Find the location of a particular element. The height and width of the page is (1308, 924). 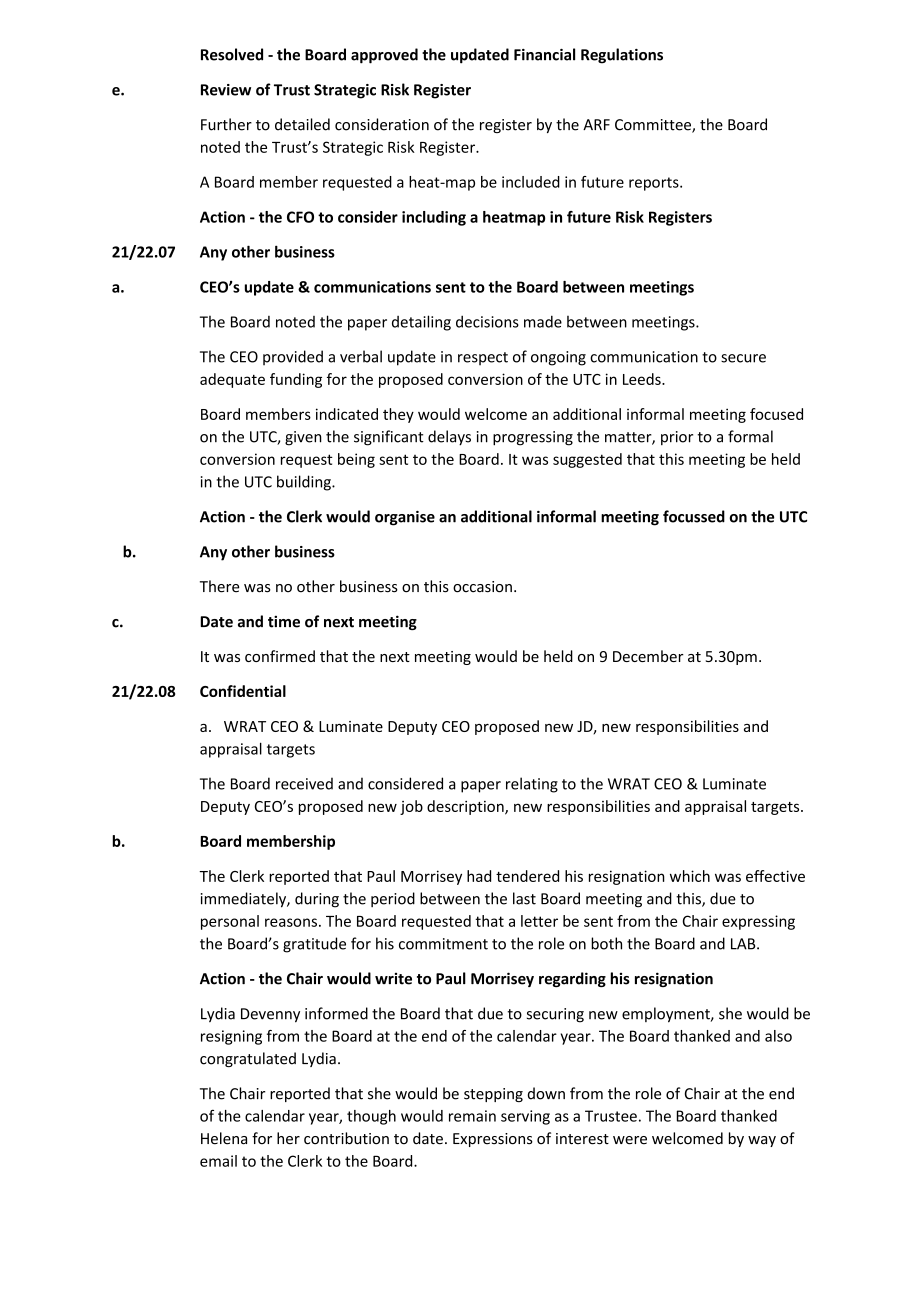

time is located at coordinates (284, 621).
